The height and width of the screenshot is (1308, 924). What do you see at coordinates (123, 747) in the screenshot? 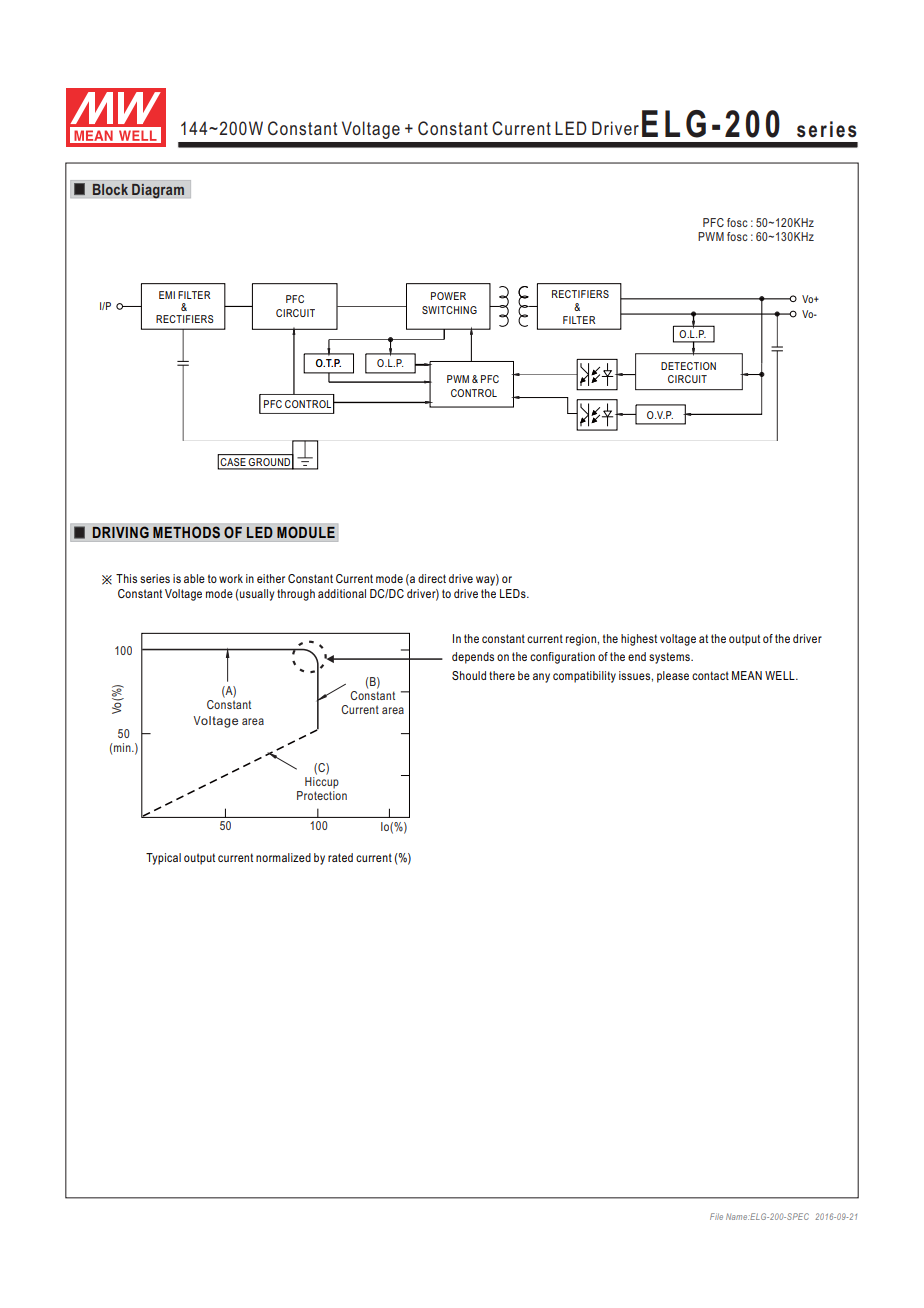
I see `min` at bounding box center [123, 747].
